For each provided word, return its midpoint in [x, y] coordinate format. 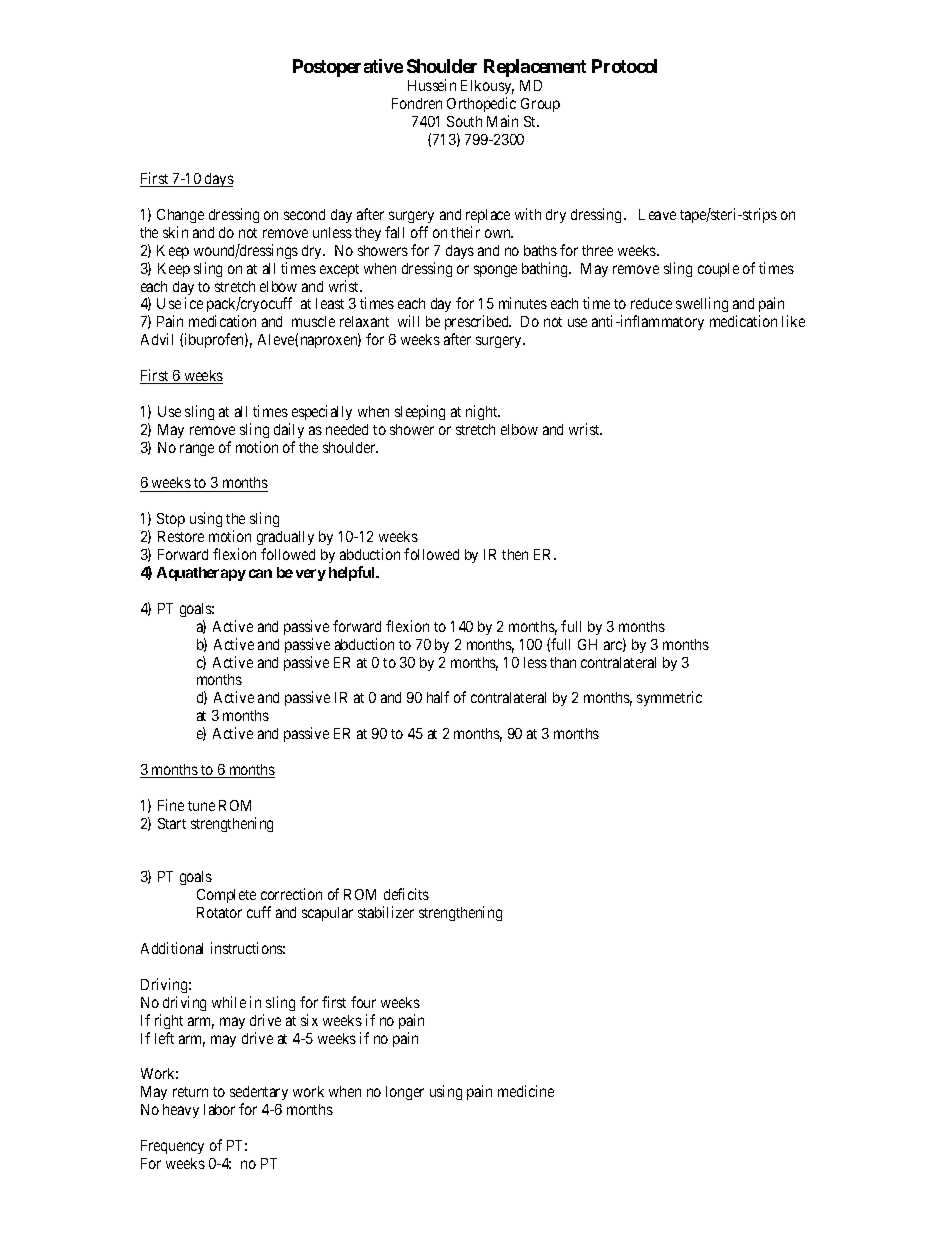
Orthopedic [481, 104]
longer [405, 1093]
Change [180, 216]
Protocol [624, 66]
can [260, 573]
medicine [526, 1091]
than [563, 662]
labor [219, 1109]
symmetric [669, 698]
